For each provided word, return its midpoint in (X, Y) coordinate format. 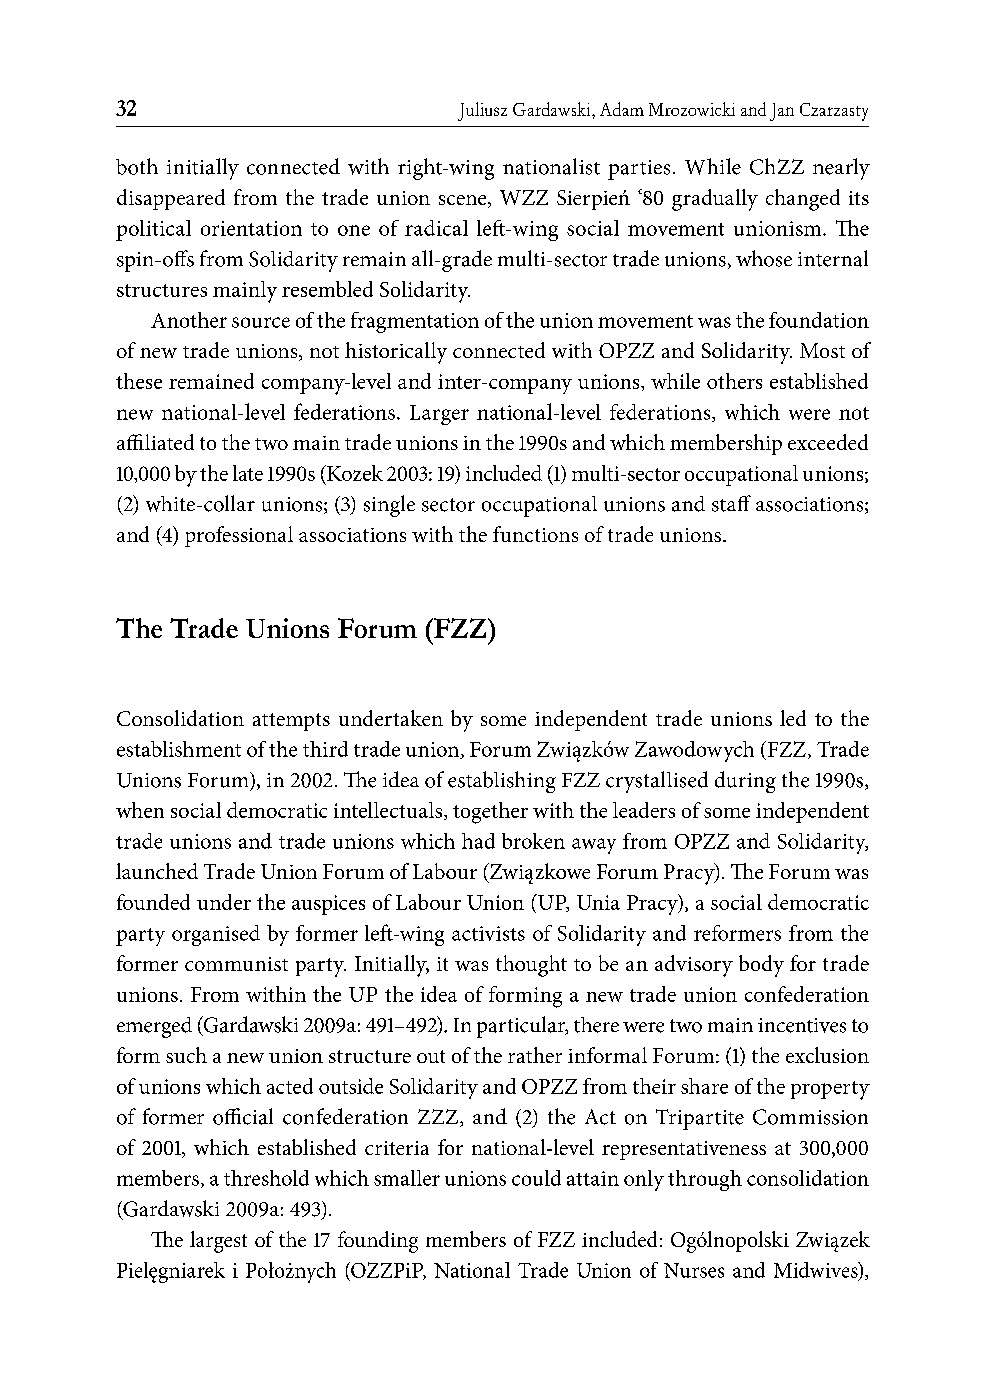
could (536, 1178)
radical (436, 228)
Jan (782, 112)
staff (731, 503)
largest (218, 1242)
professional (239, 536)
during (745, 782)
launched (157, 871)
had (478, 841)
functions (535, 534)
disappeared (171, 199)
